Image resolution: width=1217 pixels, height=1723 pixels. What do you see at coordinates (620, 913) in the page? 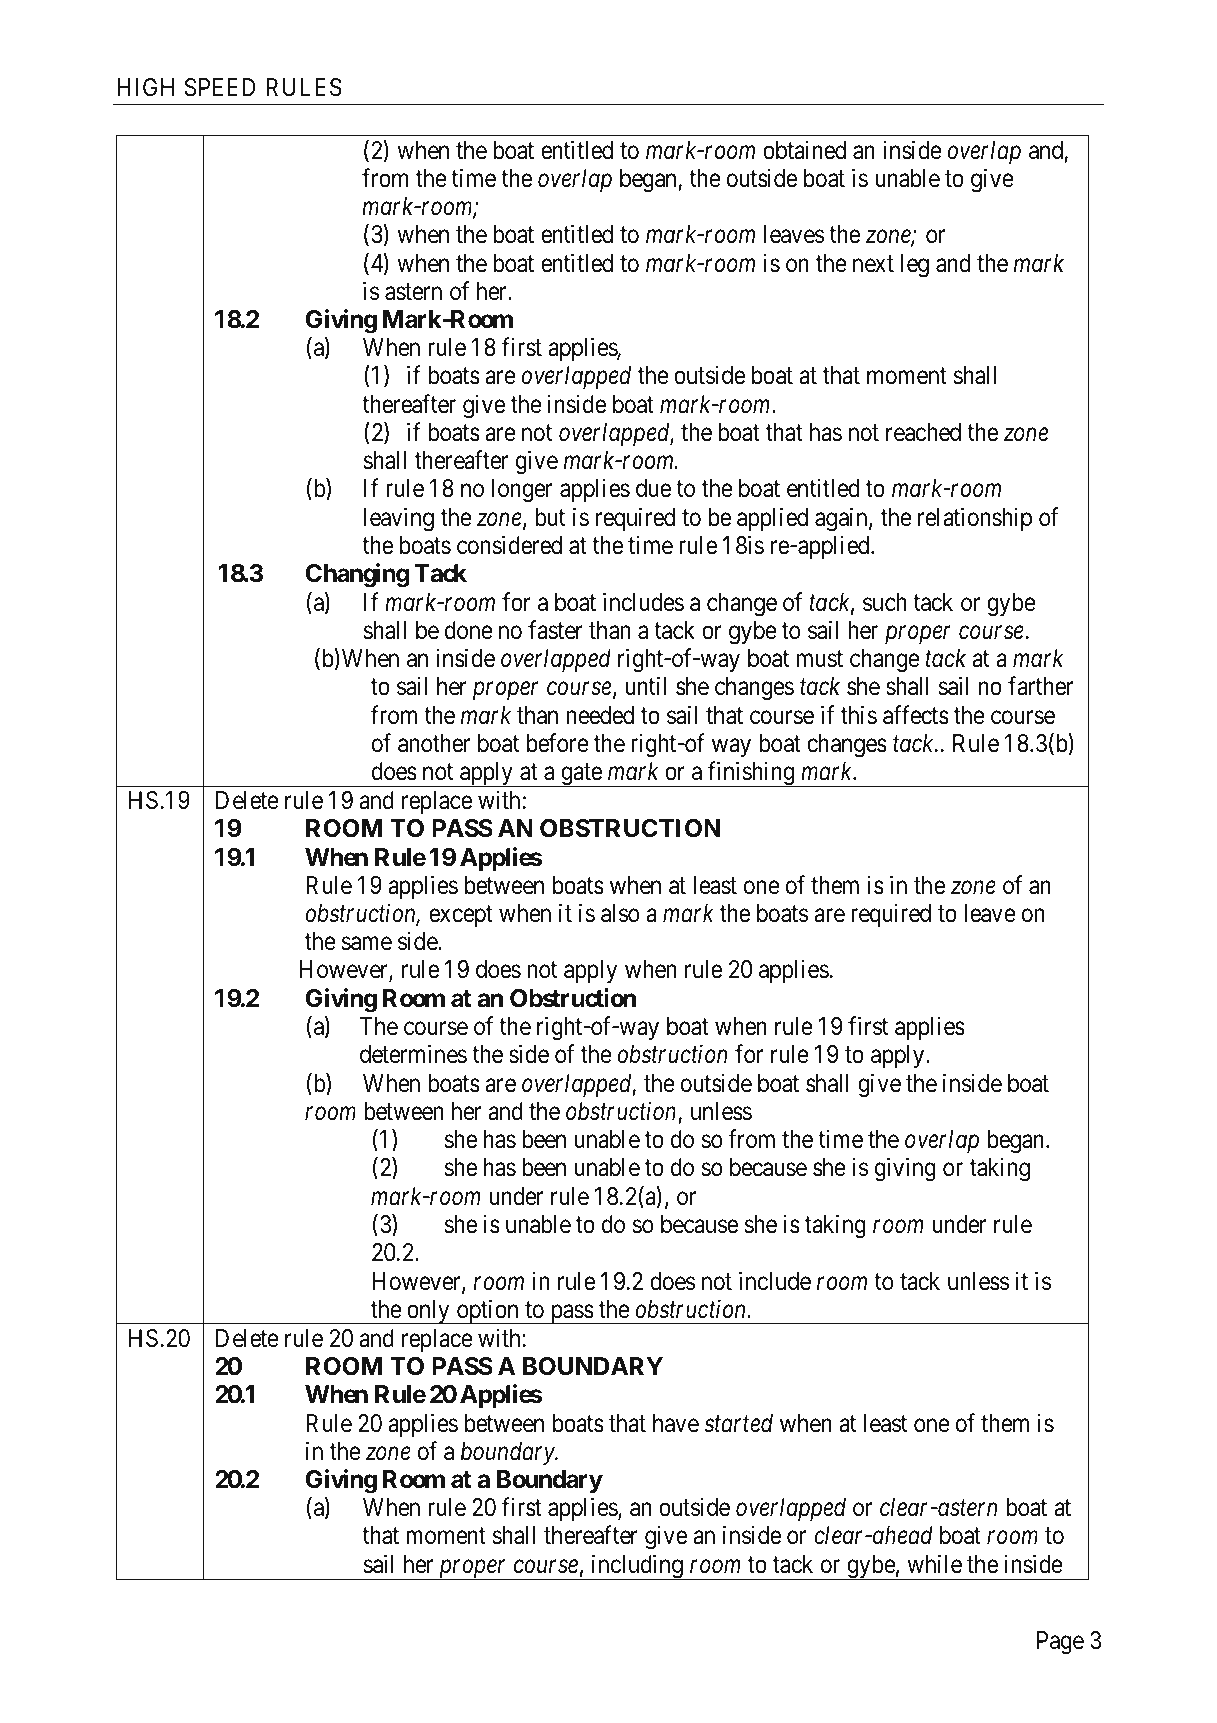
I see `also` at bounding box center [620, 913].
